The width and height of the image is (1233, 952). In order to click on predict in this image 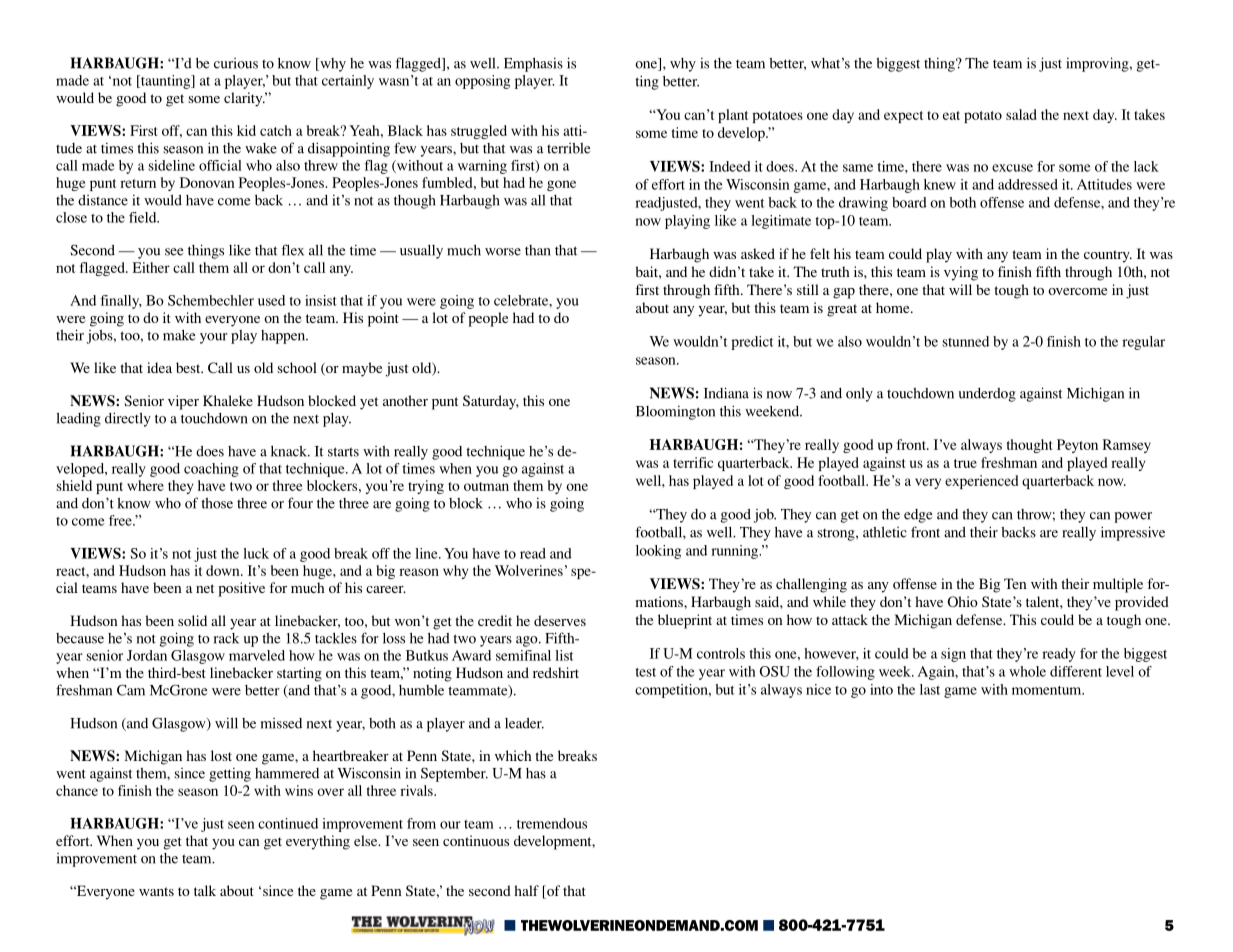, I will do `click(752, 343)`.
